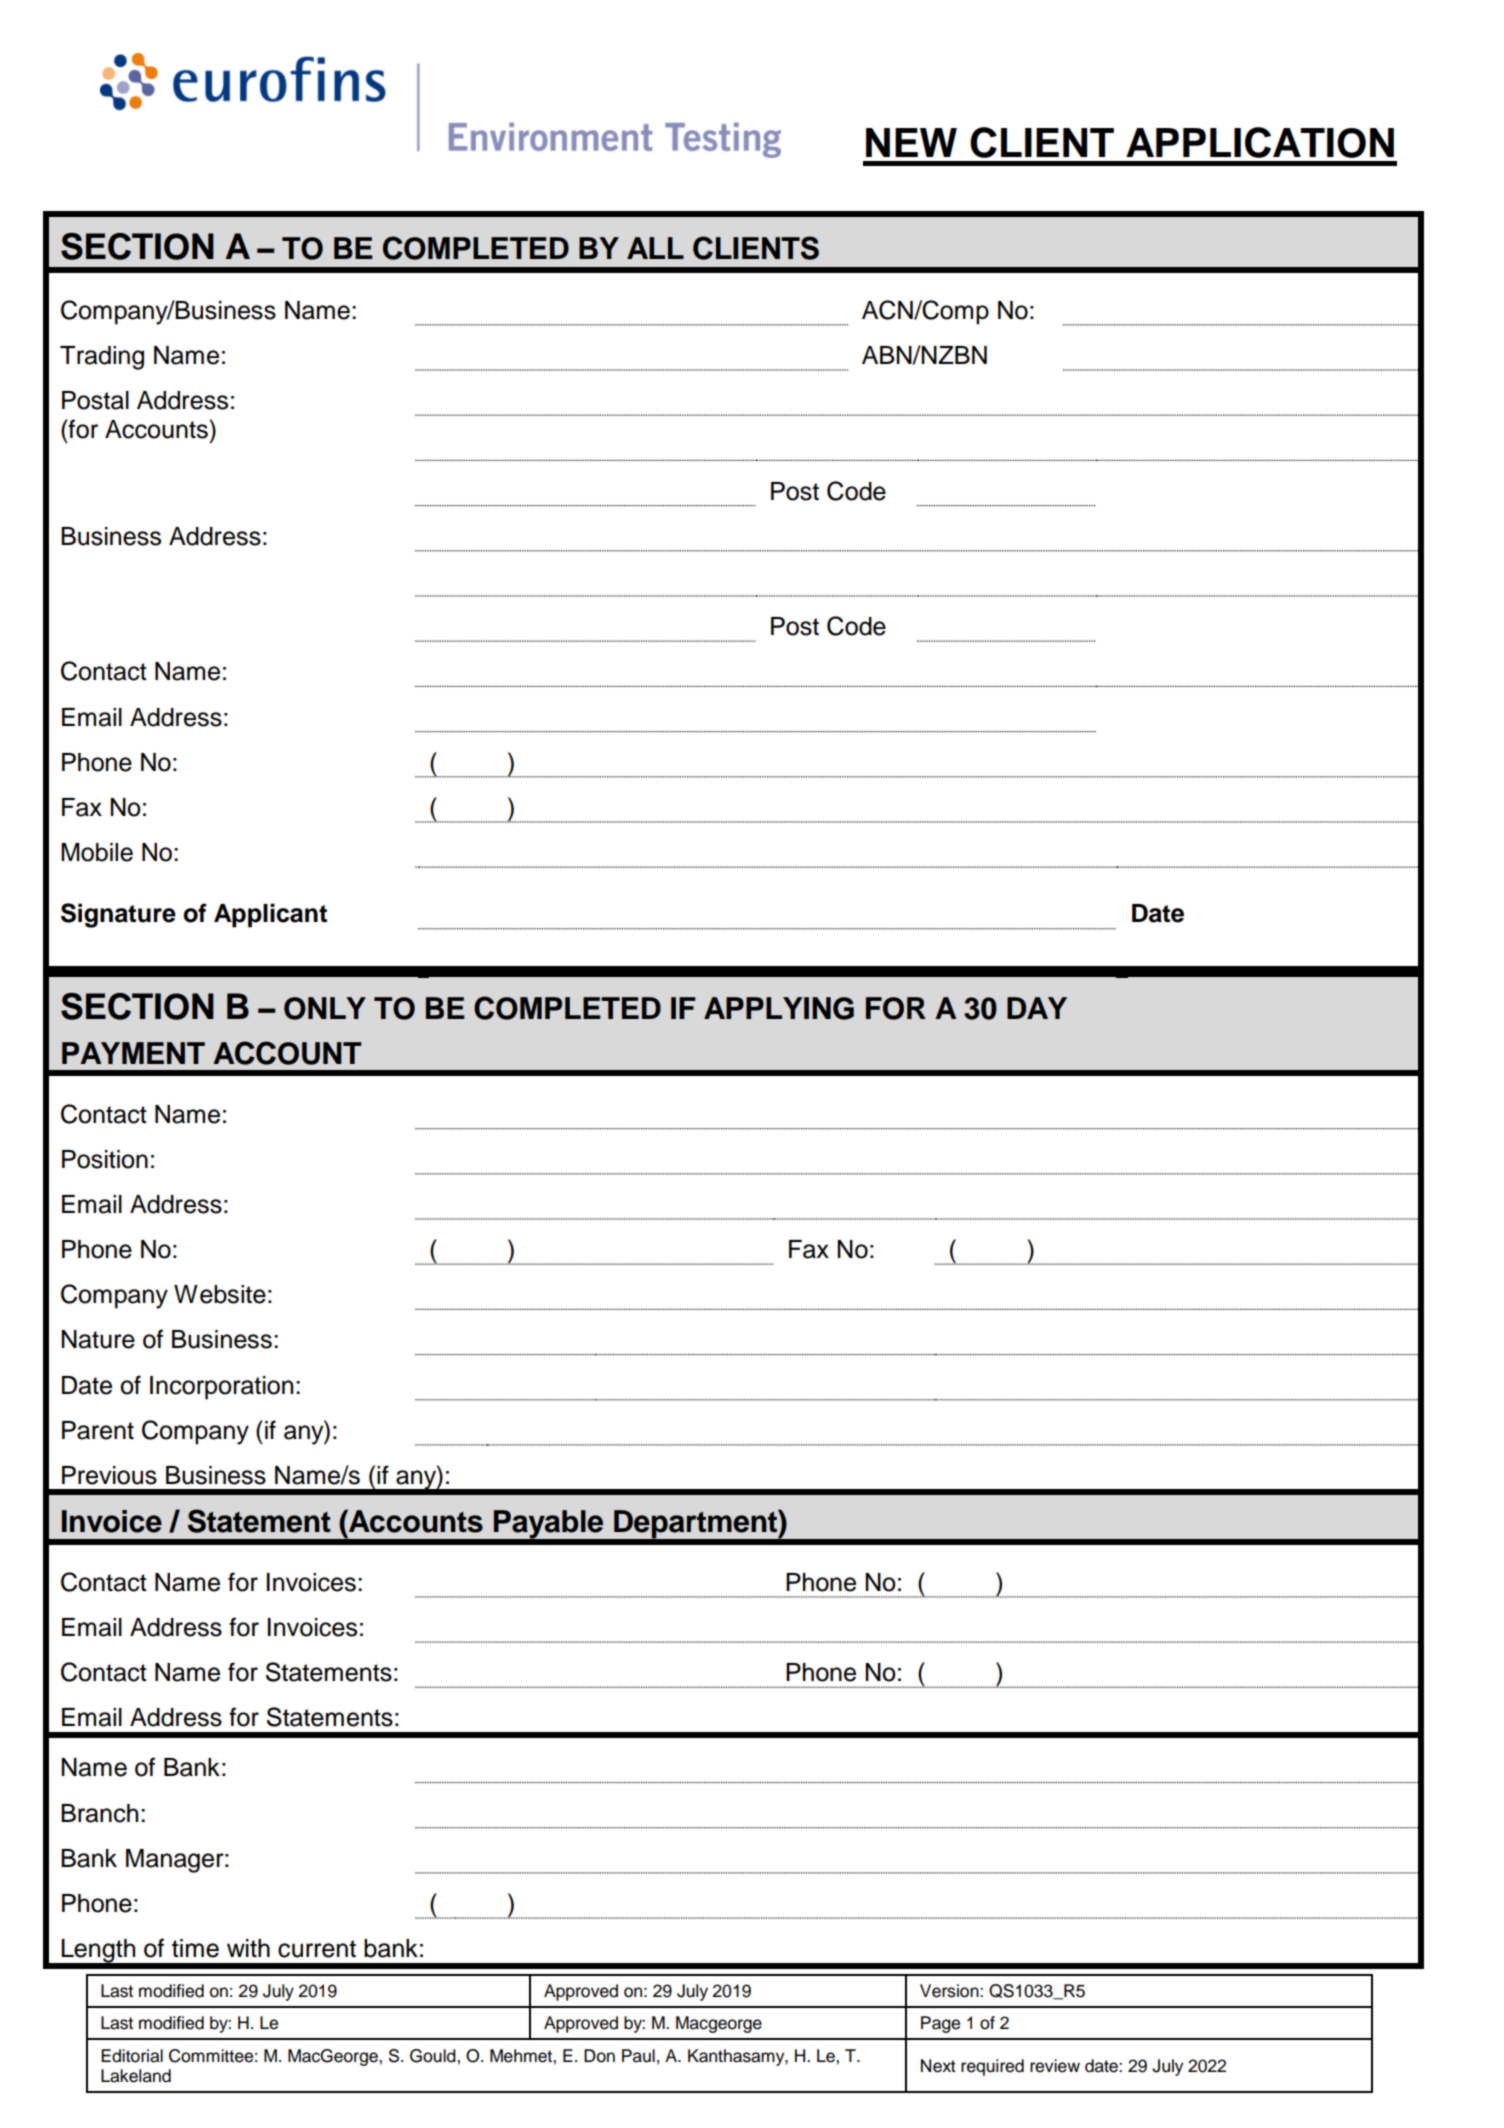 This screenshot has width=1504, height=2128. What do you see at coordinates (1260, 142) in the screenshot?
I see `APPLICATION` at bounding box center [1260, 142].
